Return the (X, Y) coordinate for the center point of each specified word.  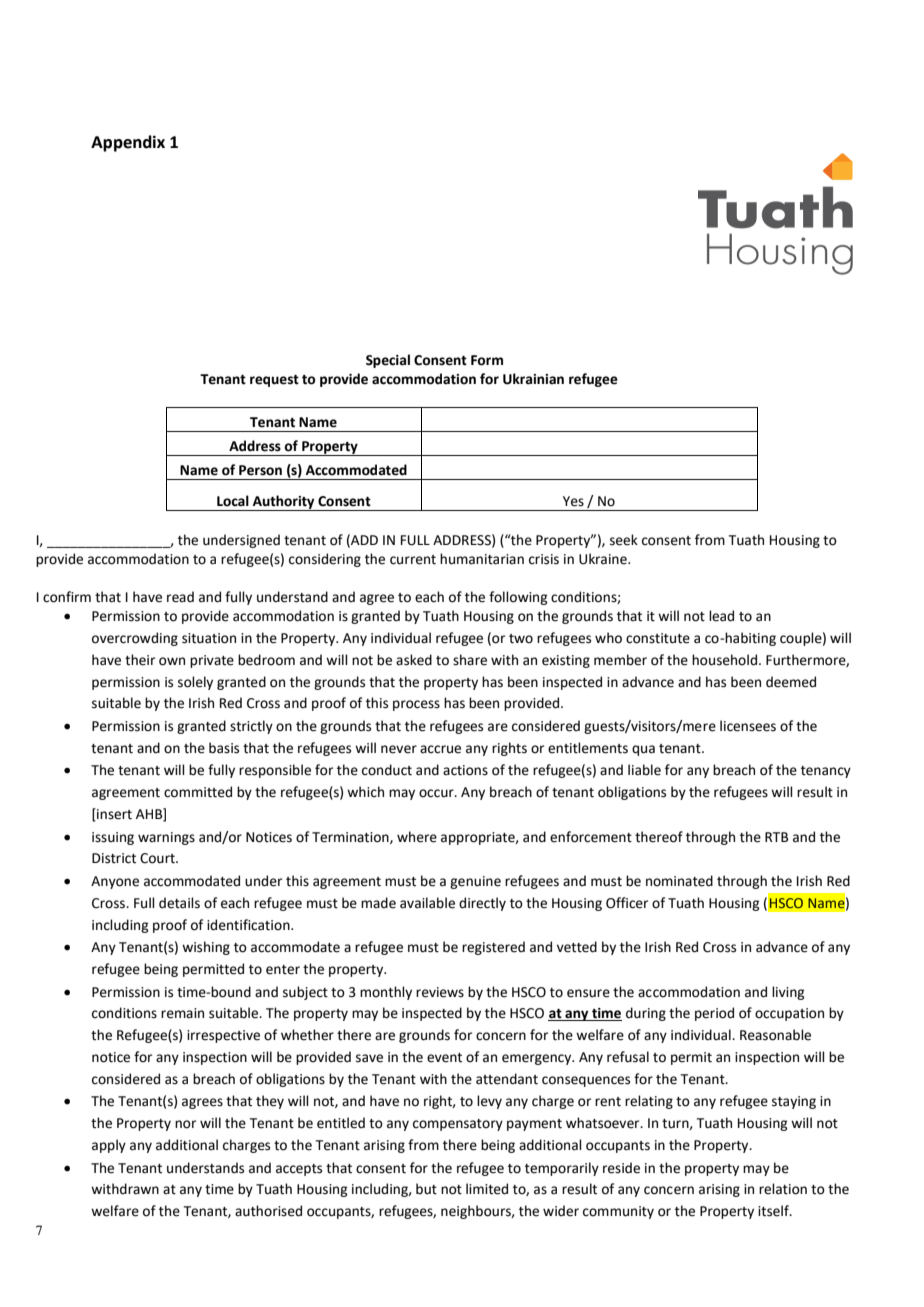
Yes (573, 501)
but (426, 1189)
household (724, 660)
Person (260, 470)
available (427, 903)
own (172, 661)
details (179, 903)
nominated (679, 881)
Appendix (128, 143)
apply (109, 1146)
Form (487, 360)
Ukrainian (533, 379)
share (470, 660)
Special (388, 361)
